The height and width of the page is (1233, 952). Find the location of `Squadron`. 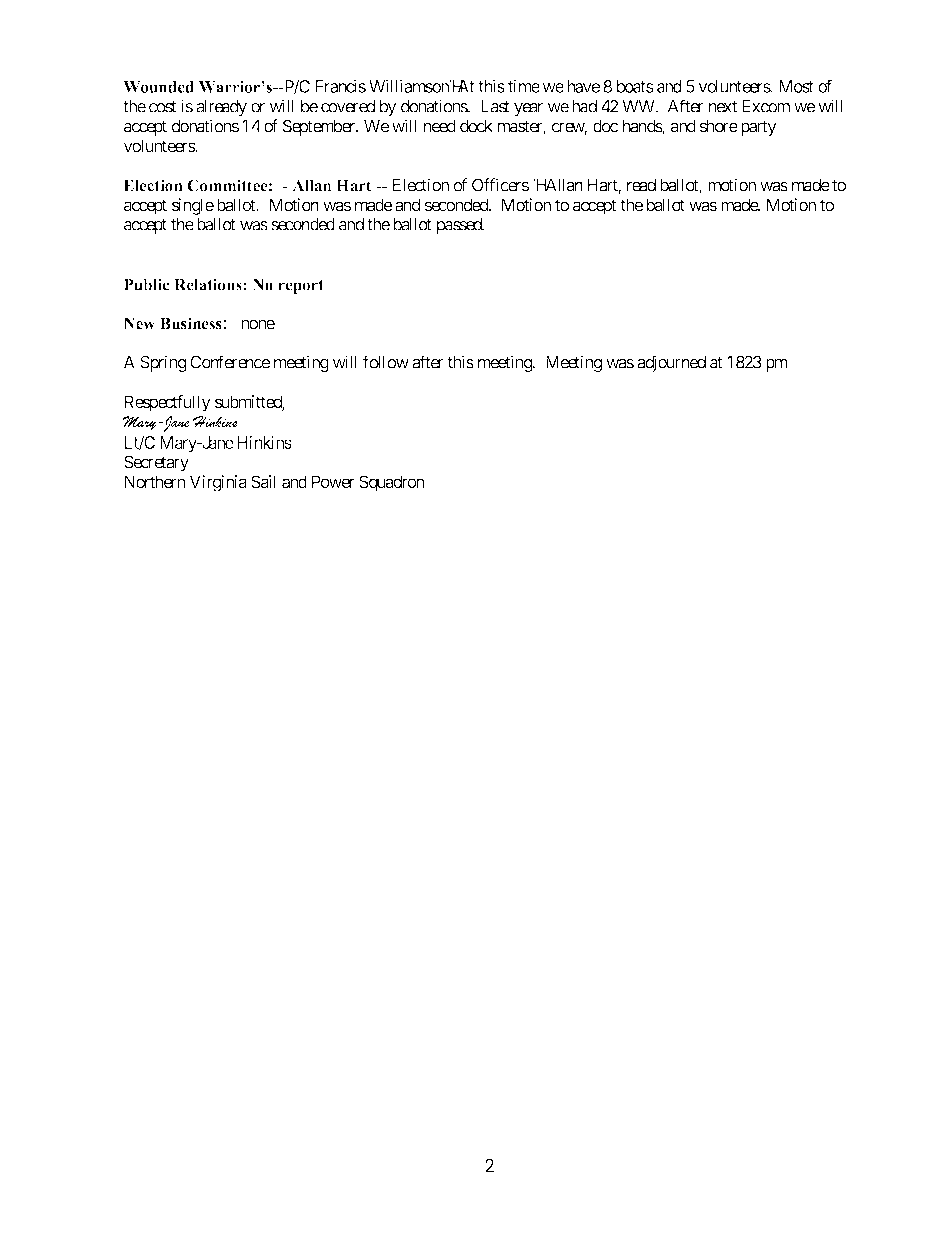

Squadron is located at coordinates (392, 483).
